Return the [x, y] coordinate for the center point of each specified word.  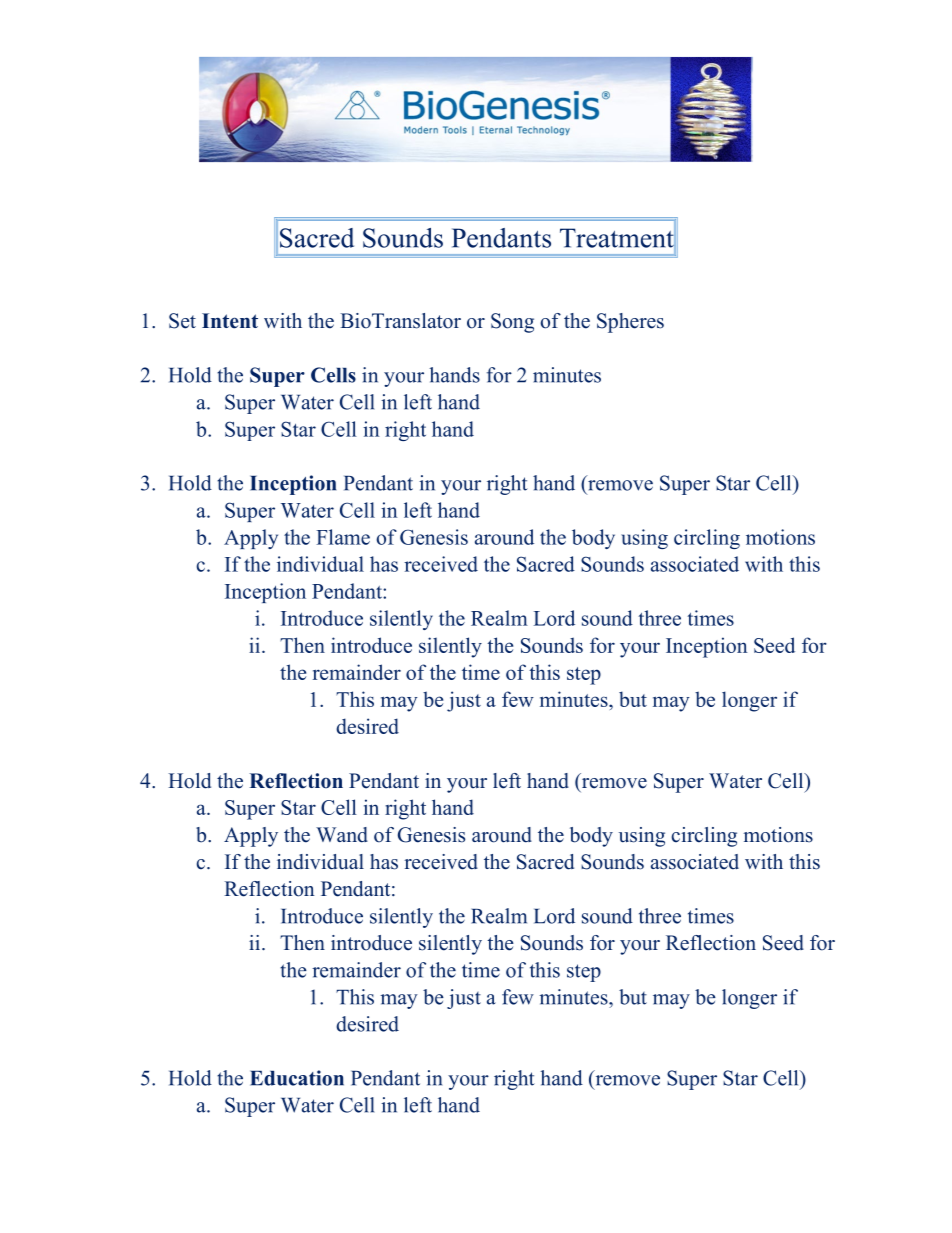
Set [182, 321]
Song [512, 323]
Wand [342, 835]
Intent [230, 321]
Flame [343, 537]
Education [297, 1078]
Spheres [630, 323]
